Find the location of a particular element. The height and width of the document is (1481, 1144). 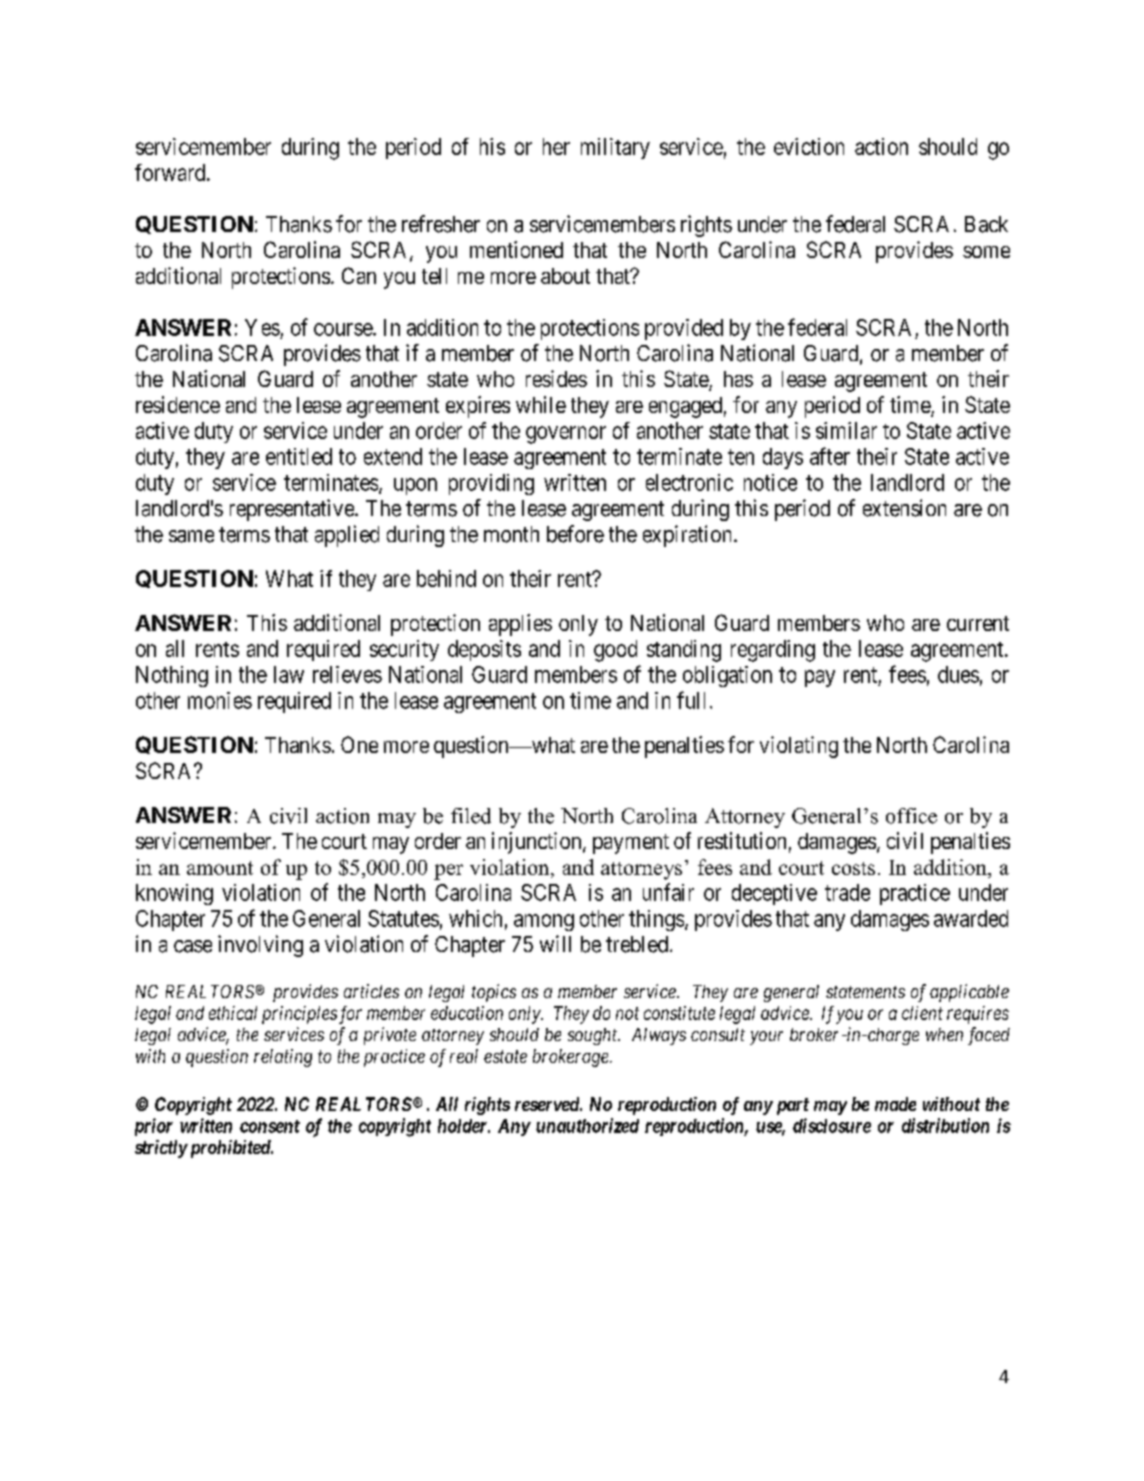

law is located at coordinates (289, 674).
